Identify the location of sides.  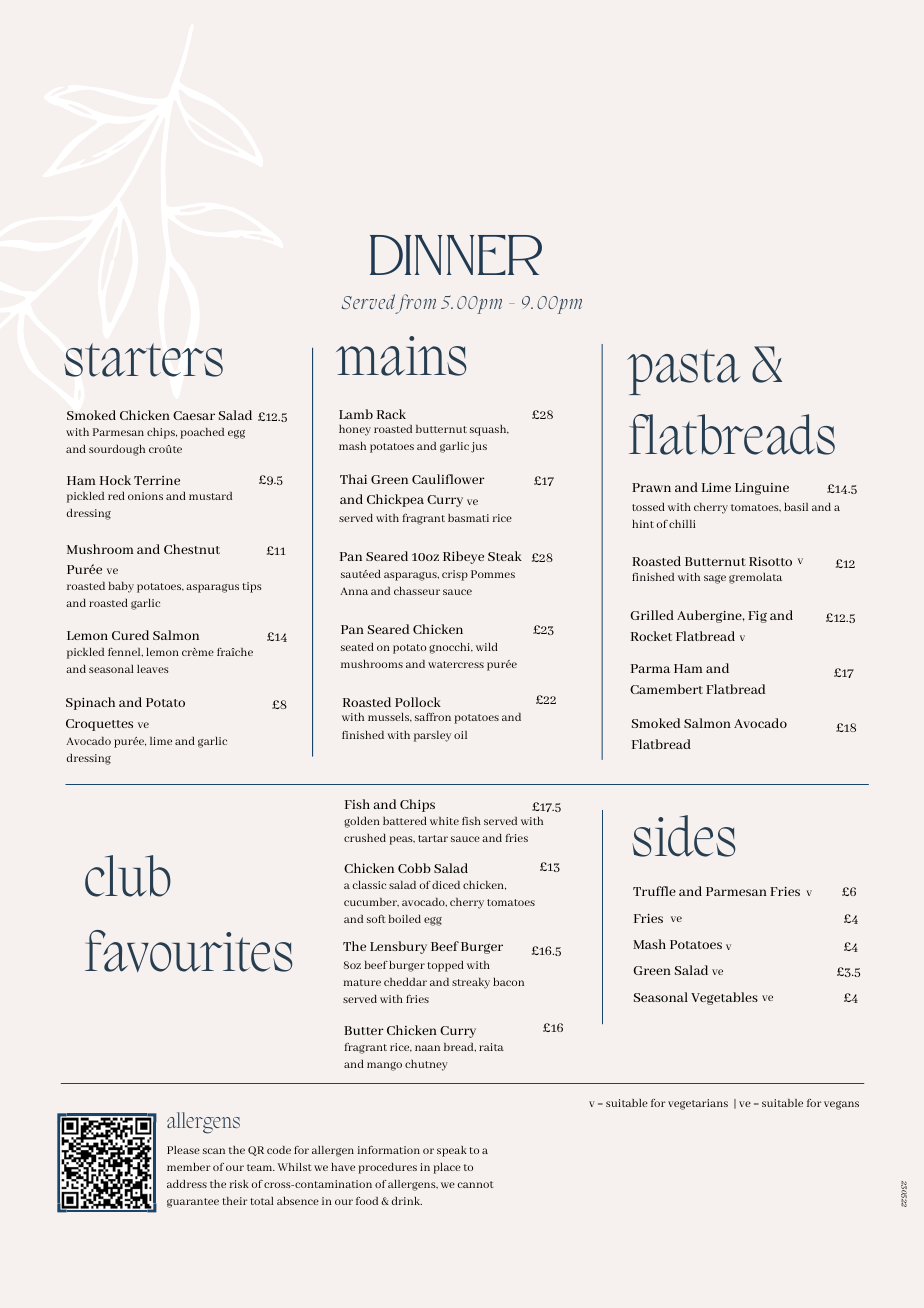
(683, 836).
